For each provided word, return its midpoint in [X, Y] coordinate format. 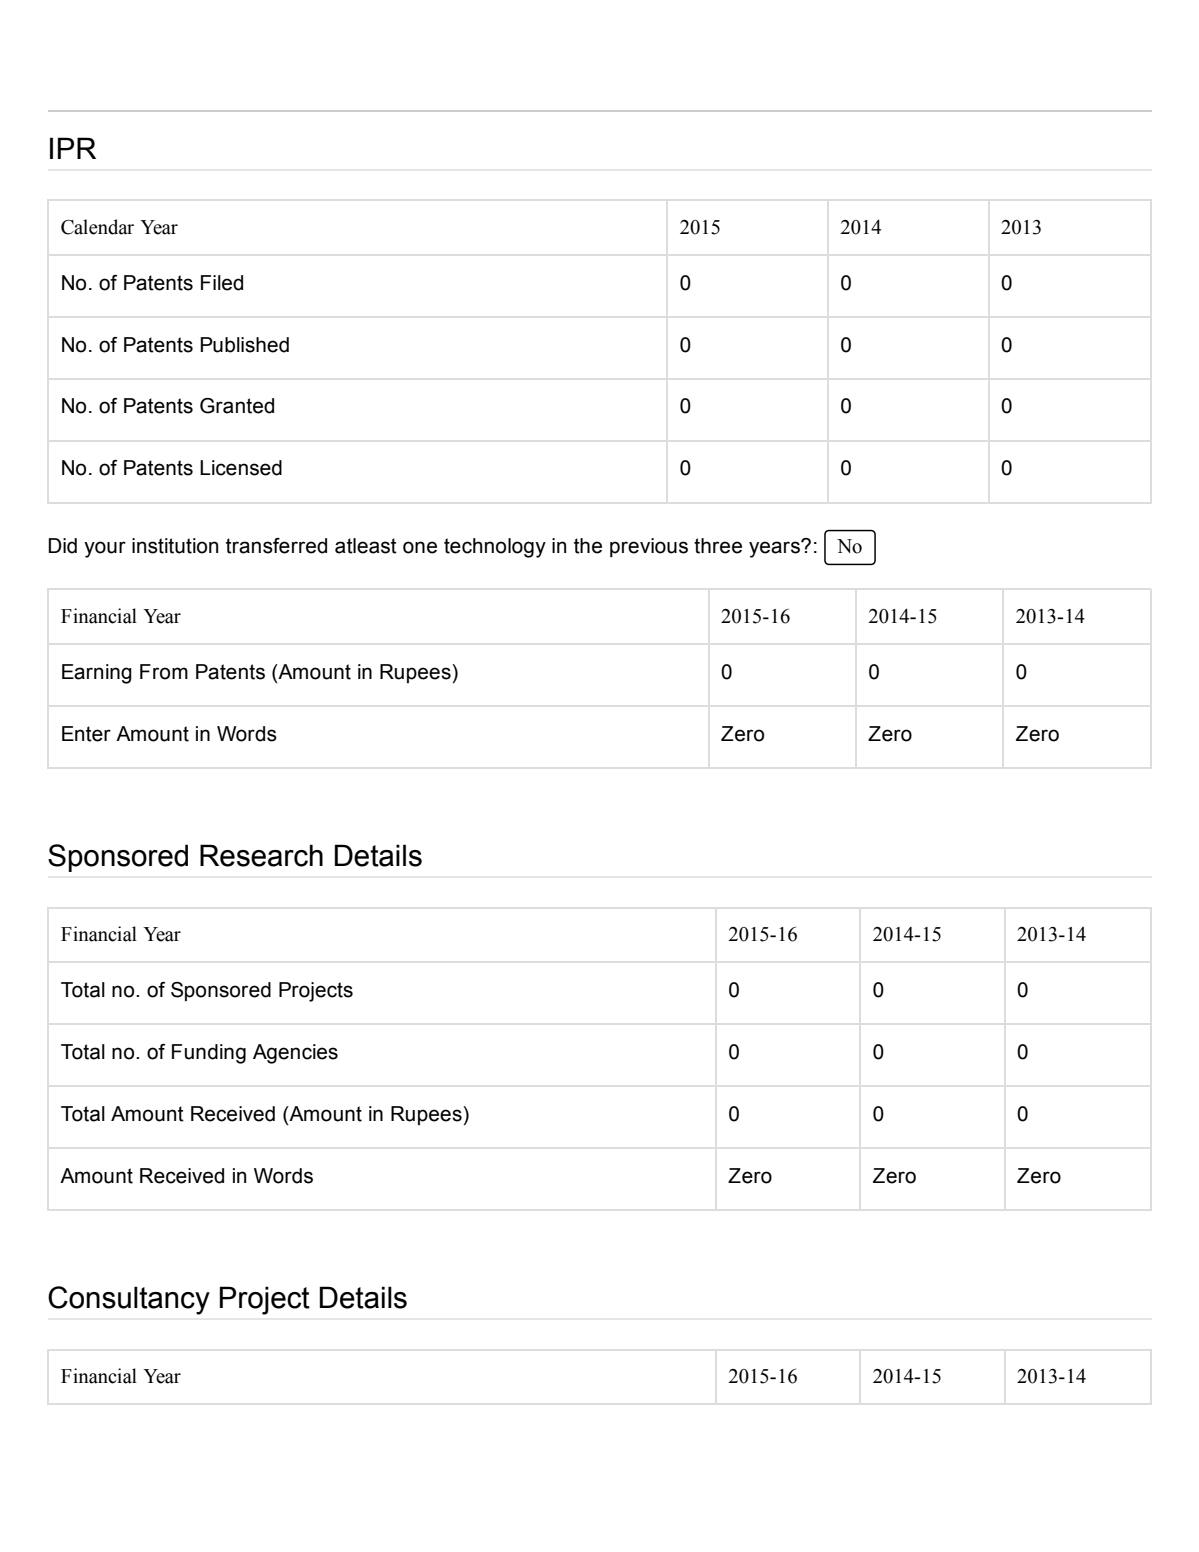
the [588, 546]
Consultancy [129, 1300]
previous [649, 548]
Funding [209, 1054]
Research [261, 855]
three [718, 546]
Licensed [241, 468]
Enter [86, 734]
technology [495, 548]
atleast [366, 546]
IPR [73, 148]
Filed [222, 283]
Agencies [295, 1054]
